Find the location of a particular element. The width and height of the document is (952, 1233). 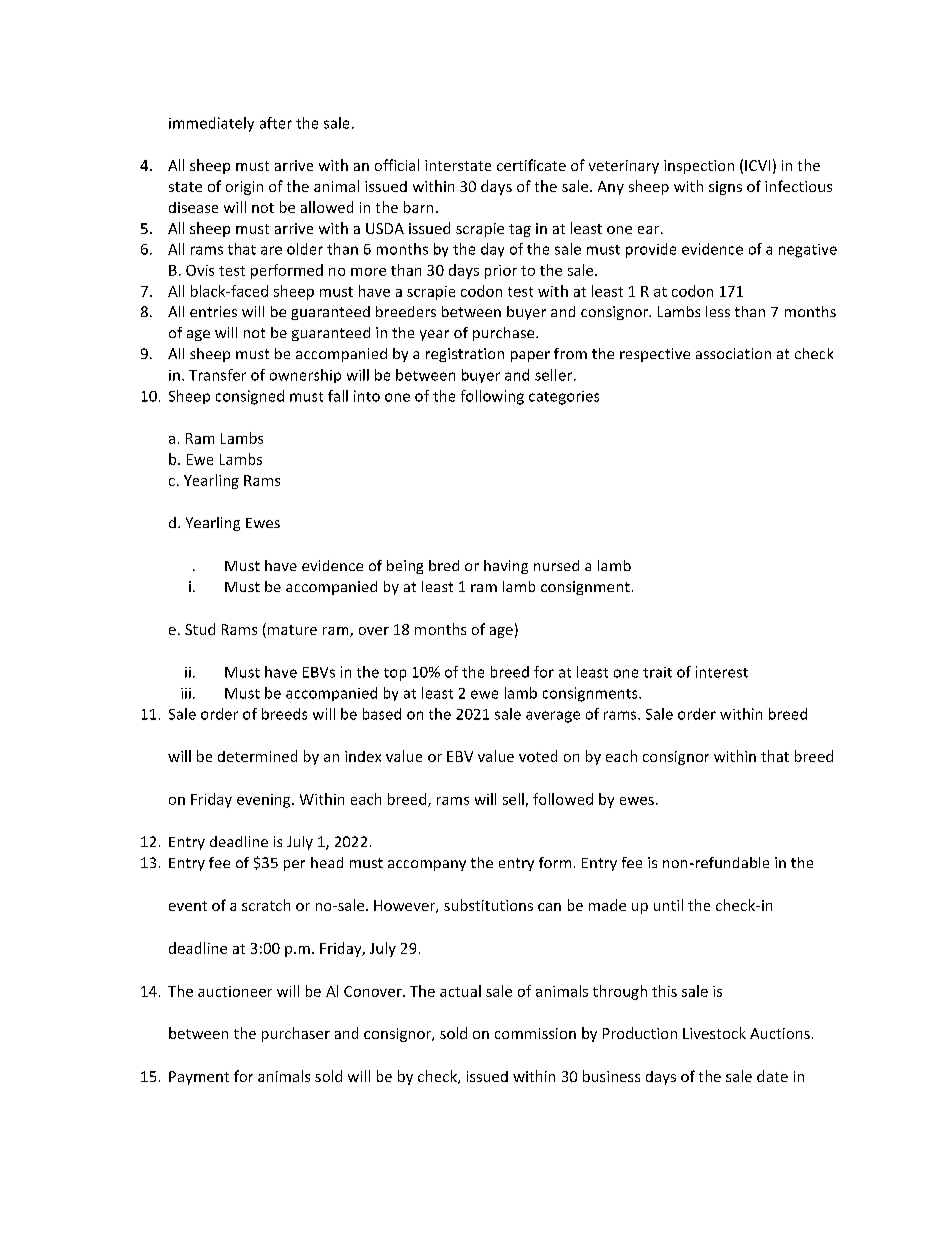

Payment is located at coordinates (199, 1078).
